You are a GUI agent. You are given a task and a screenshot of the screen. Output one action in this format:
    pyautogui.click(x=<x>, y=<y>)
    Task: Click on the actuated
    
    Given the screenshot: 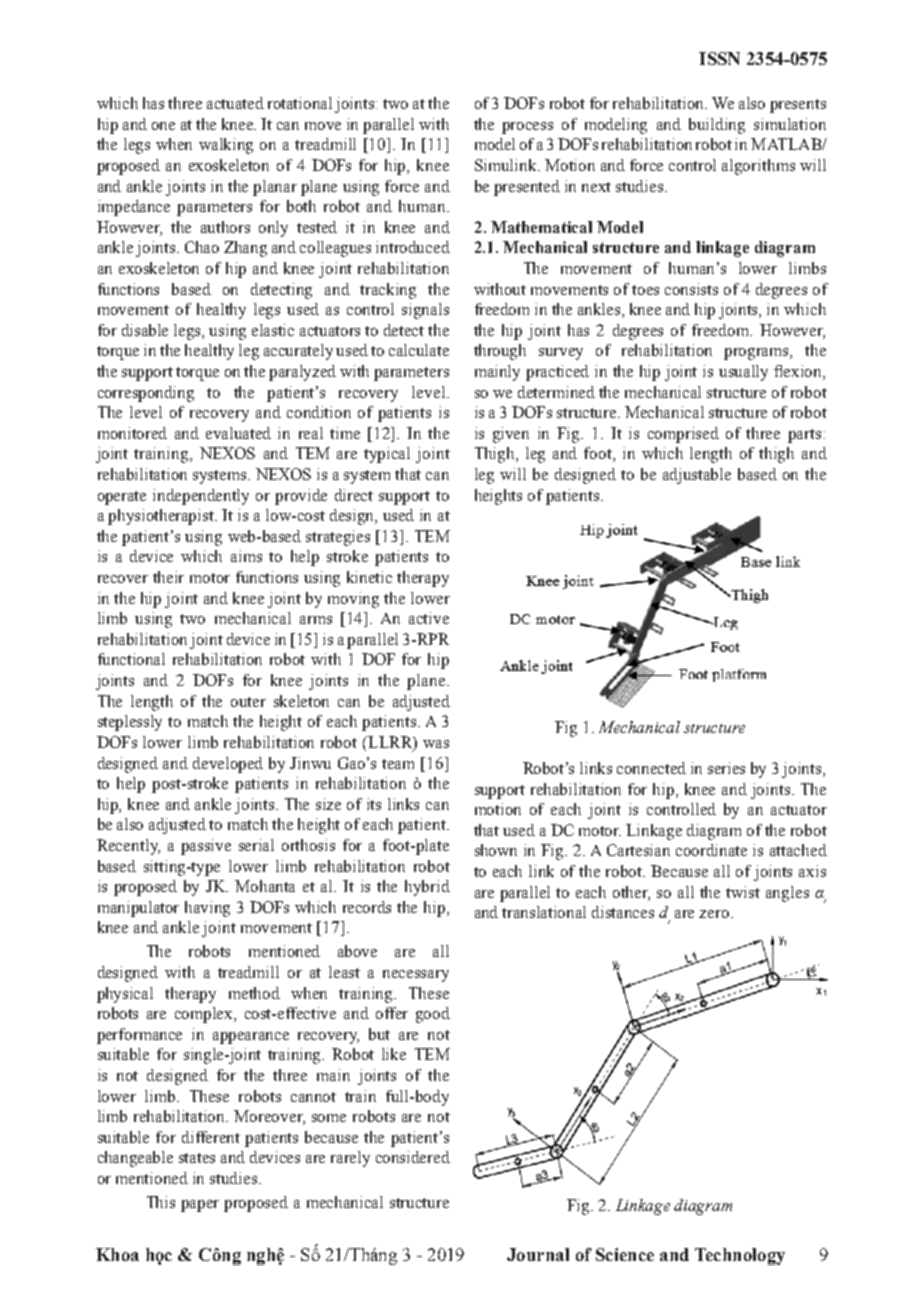 What is the action you would take?
    pyautogui.click(x=235, y=103)
